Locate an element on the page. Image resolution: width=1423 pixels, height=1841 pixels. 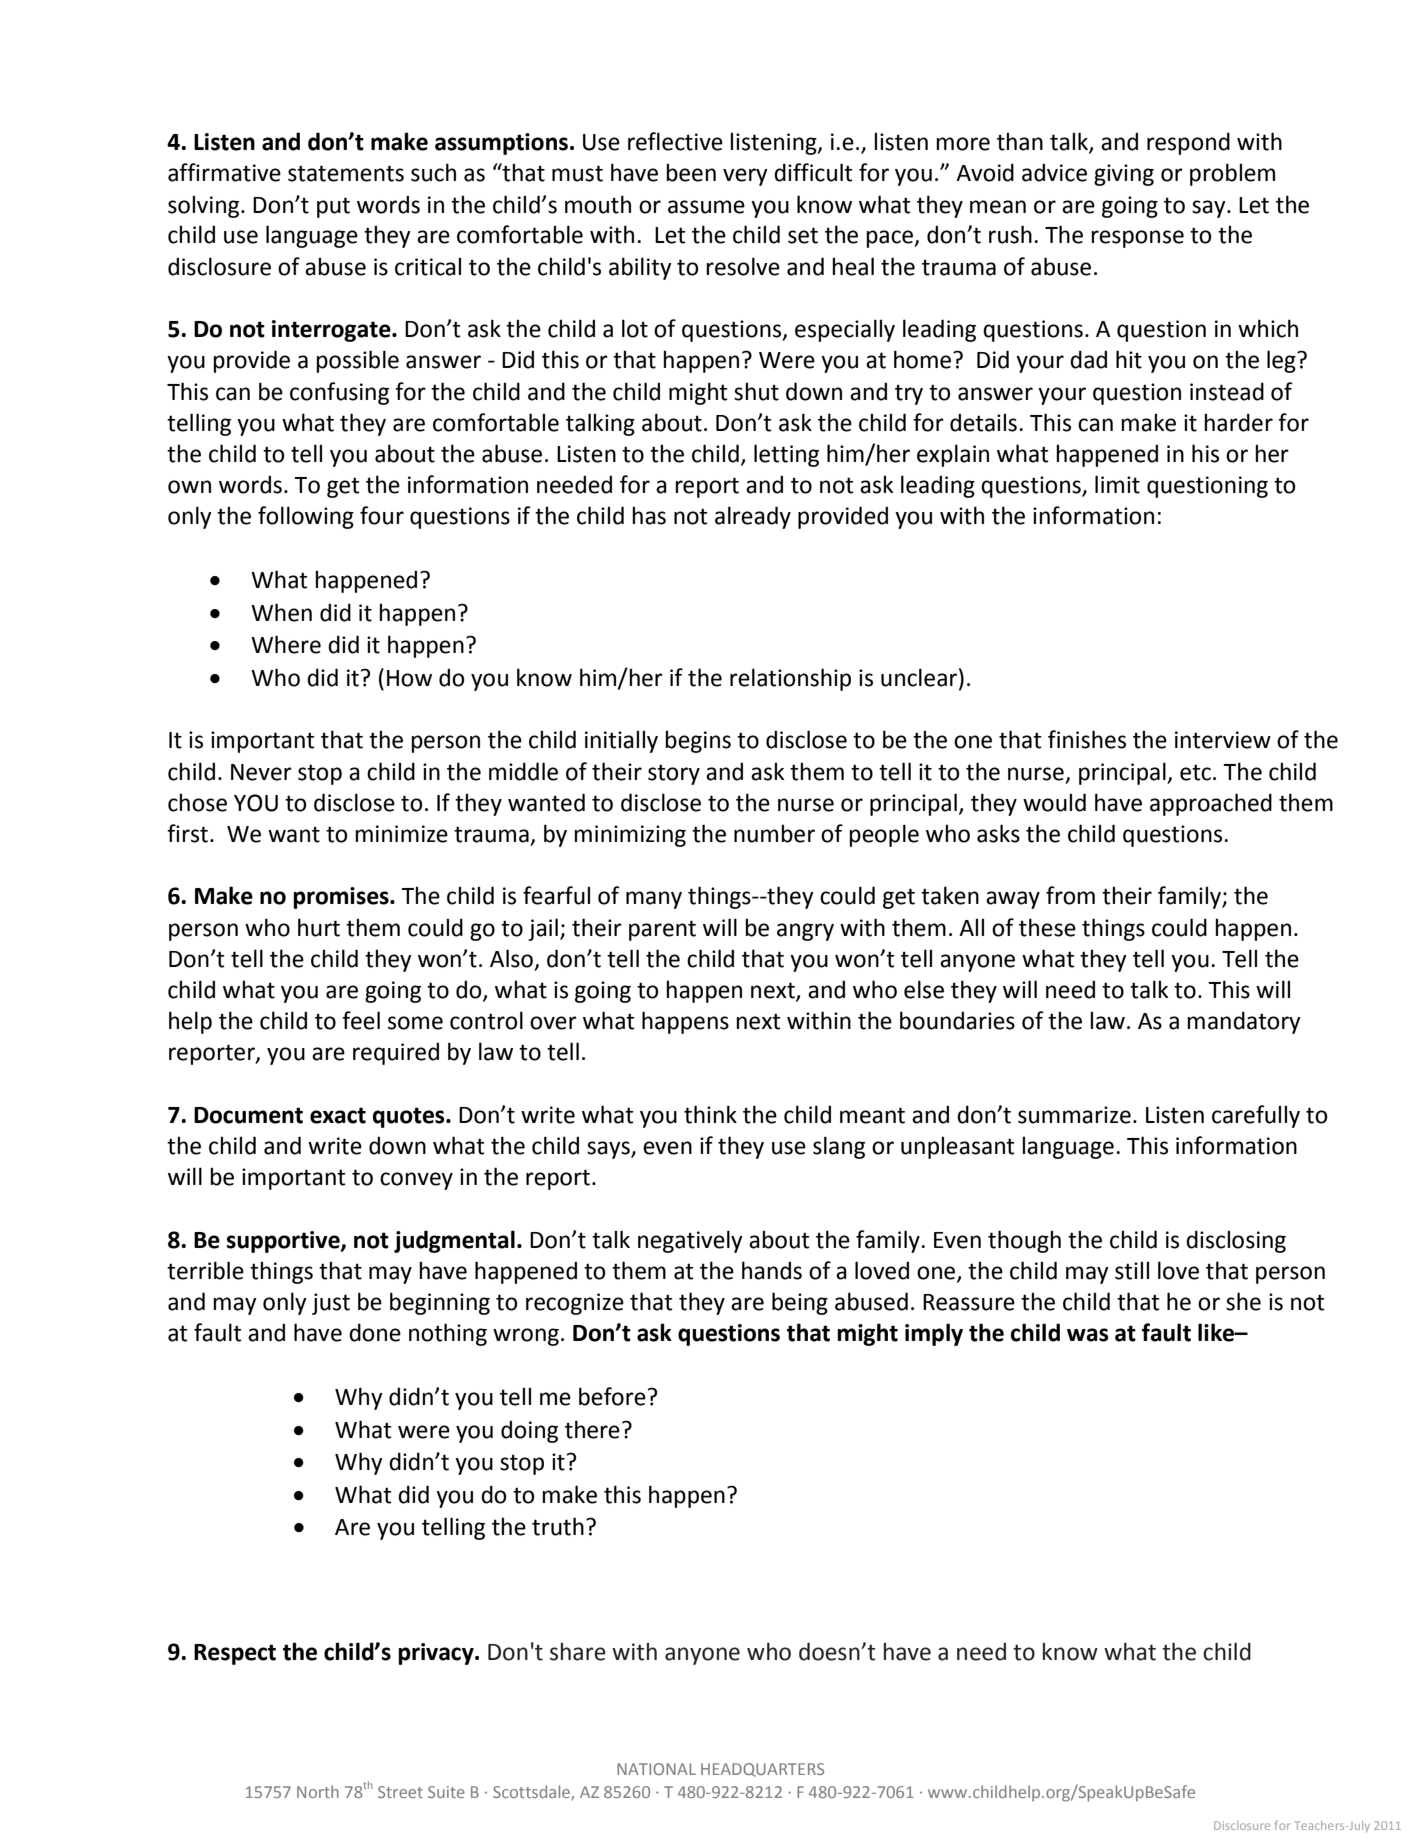
Where is located at coordinates (286, 644).
